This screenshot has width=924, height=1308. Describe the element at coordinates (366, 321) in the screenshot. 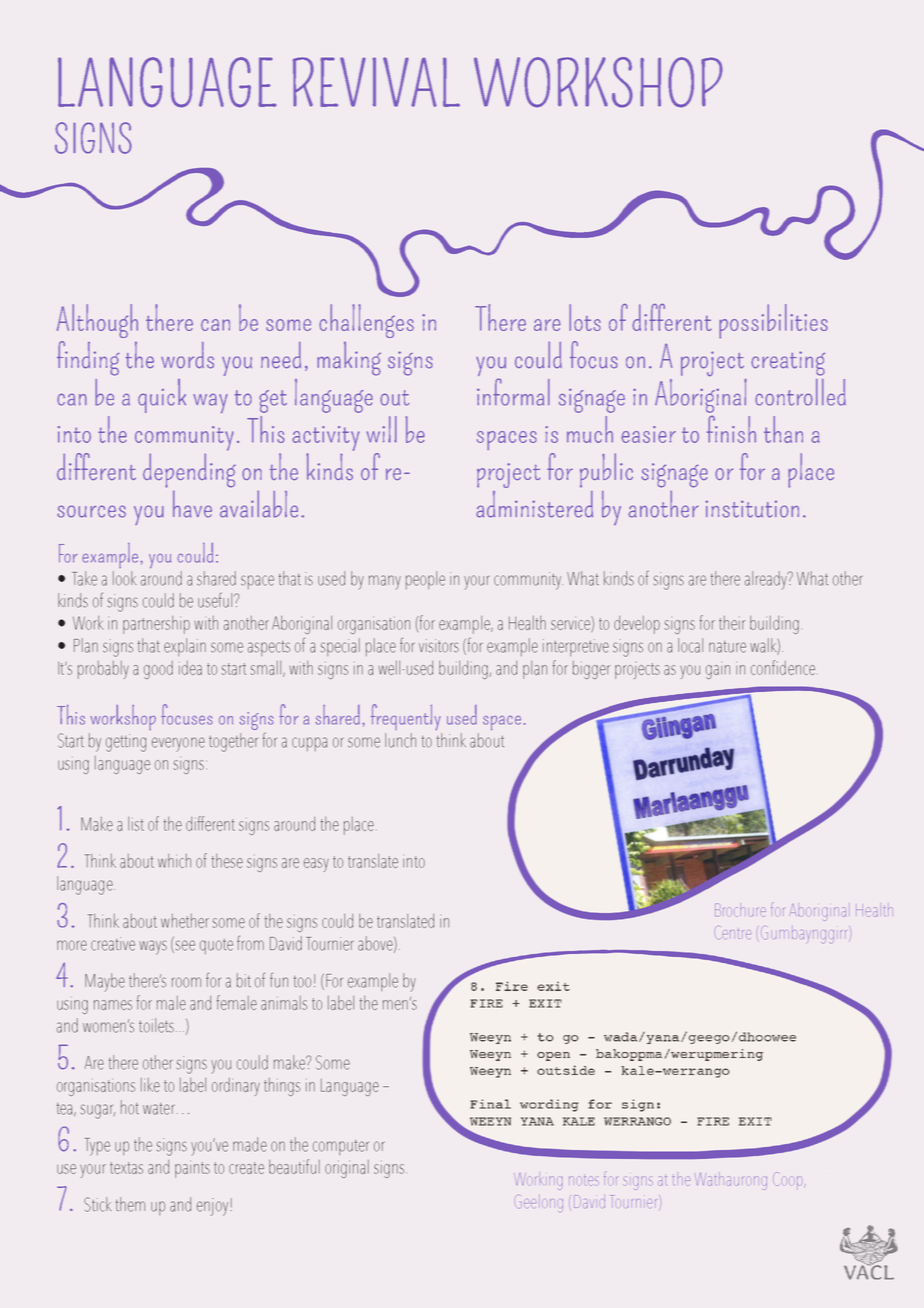

I see `challenges` at that location.
